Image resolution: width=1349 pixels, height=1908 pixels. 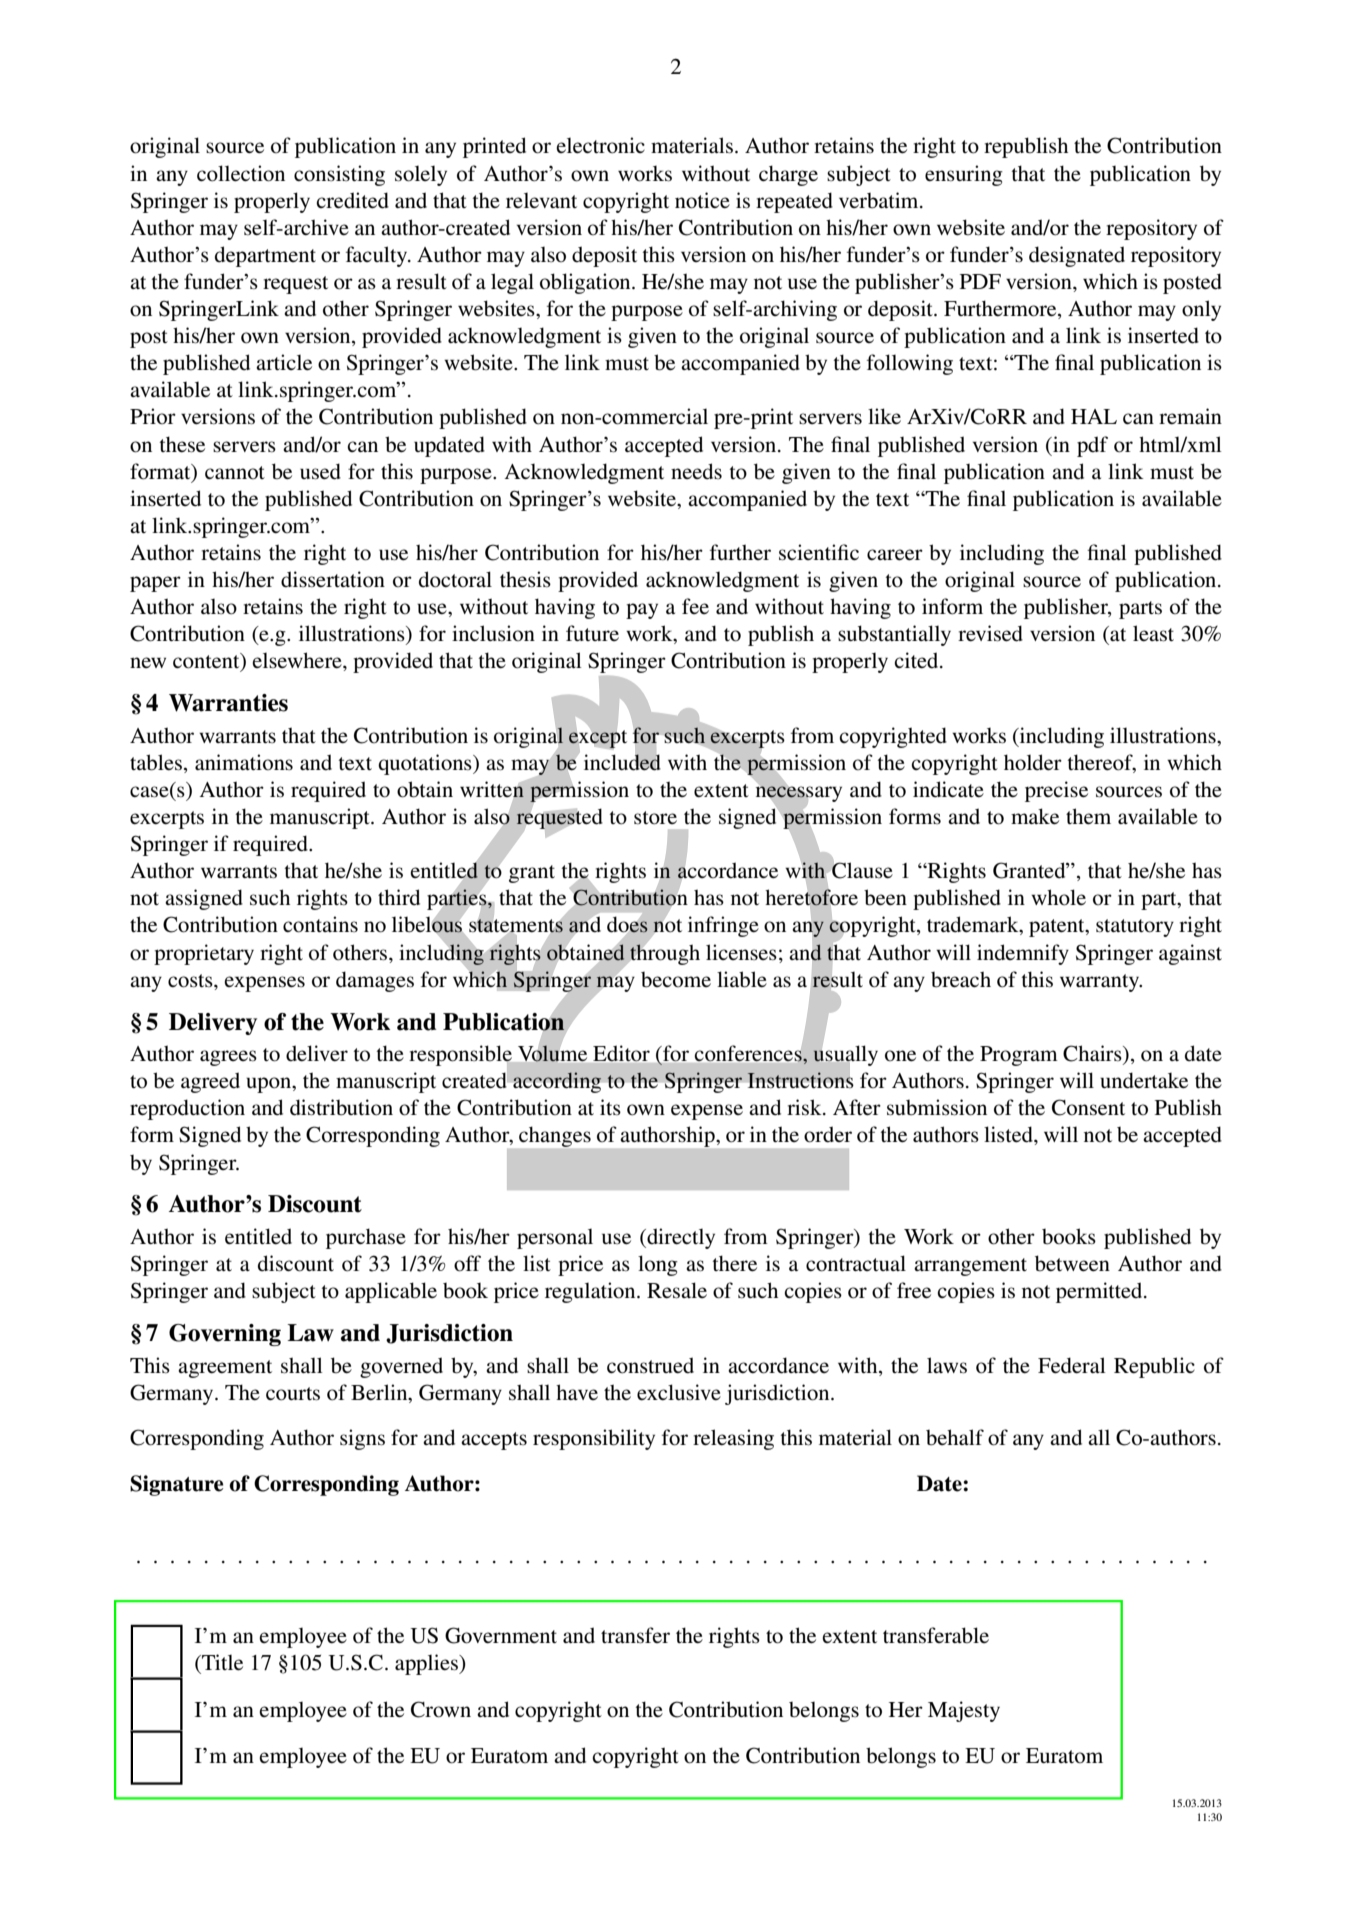 What do you see at coordinates (1153, 633) in the image?
I see `least` at bounding box center [1153, 633].
